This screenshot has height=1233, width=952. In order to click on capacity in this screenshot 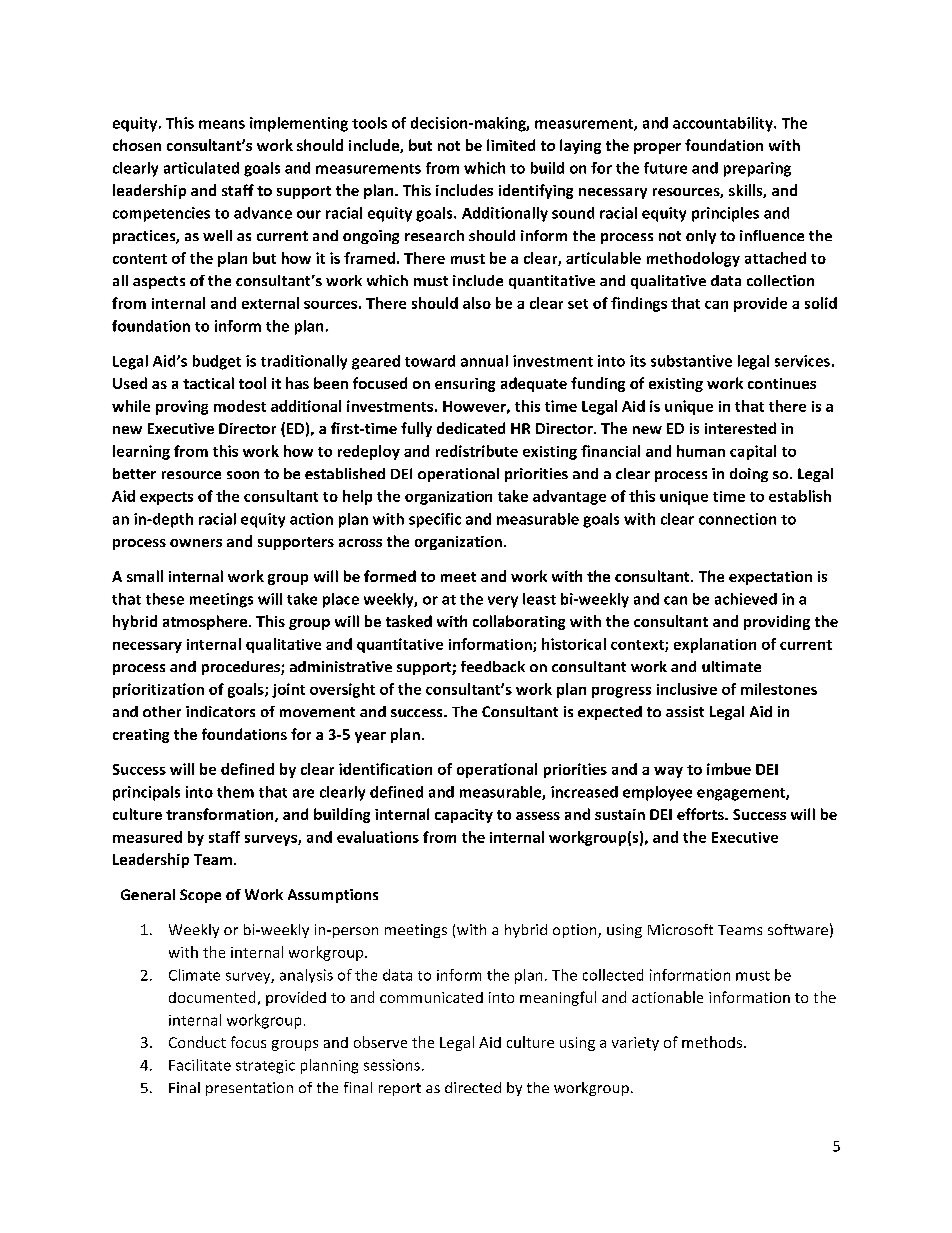, I will do `click(464, 816)`.
